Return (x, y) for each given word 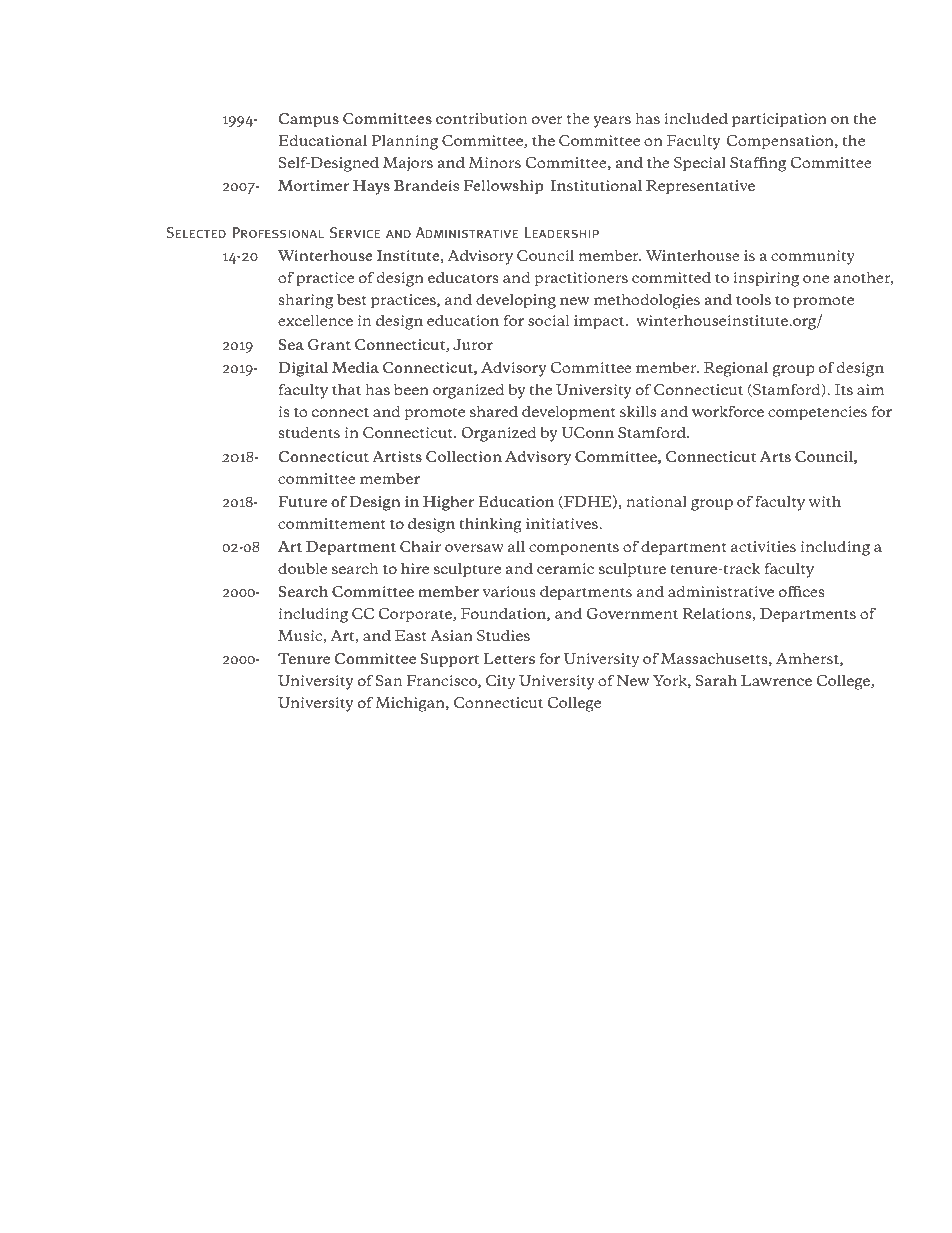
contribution (481, 118)
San (389, 680)
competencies (817, 413)
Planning (404, 142)
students (309, 432)
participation (779, 120)
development (569, 413)
